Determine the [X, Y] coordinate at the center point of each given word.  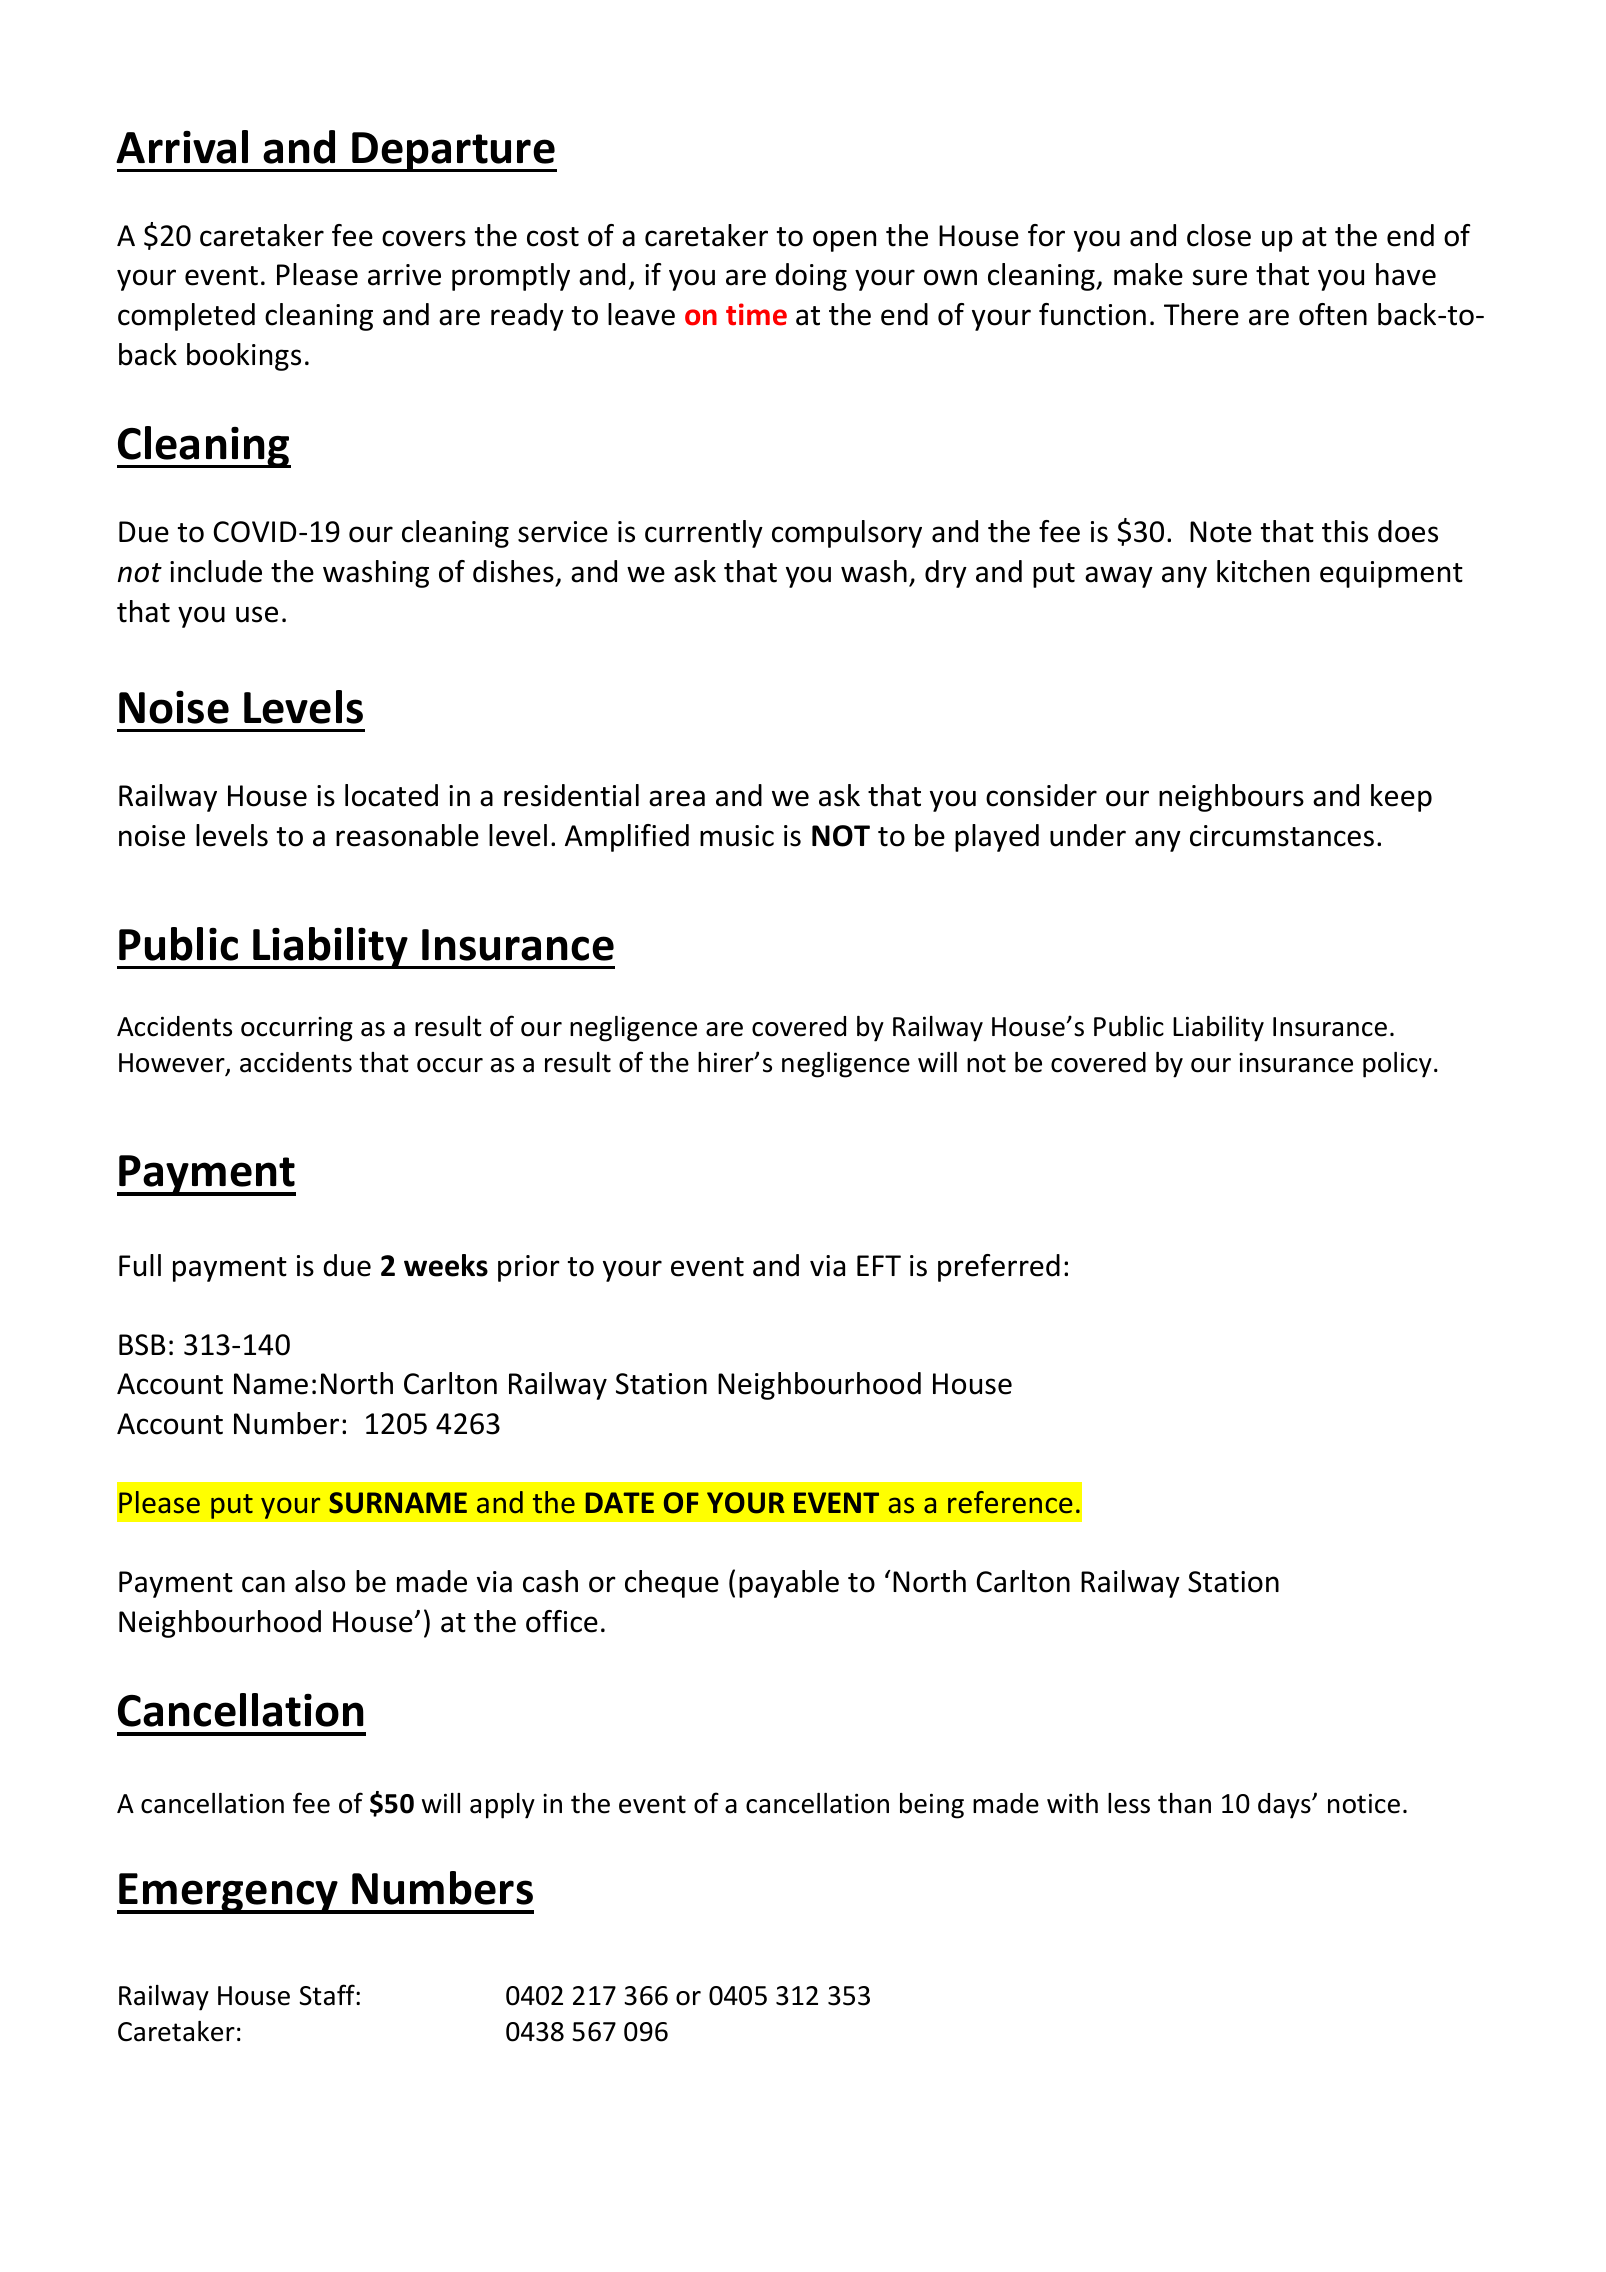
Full [140, 1265]
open [844, 241]
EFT [879, 1265]
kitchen [1263, 571]
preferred [999, 1268]
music [737, 836]
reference [1010, 1502]
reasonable [407, 835]
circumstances [1282, 836]
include [216, 571]
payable [789, 1584]
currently [704, 534]
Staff [328, 1995]
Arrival [182, 147]
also [320, 1581]
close [1219, 235]
